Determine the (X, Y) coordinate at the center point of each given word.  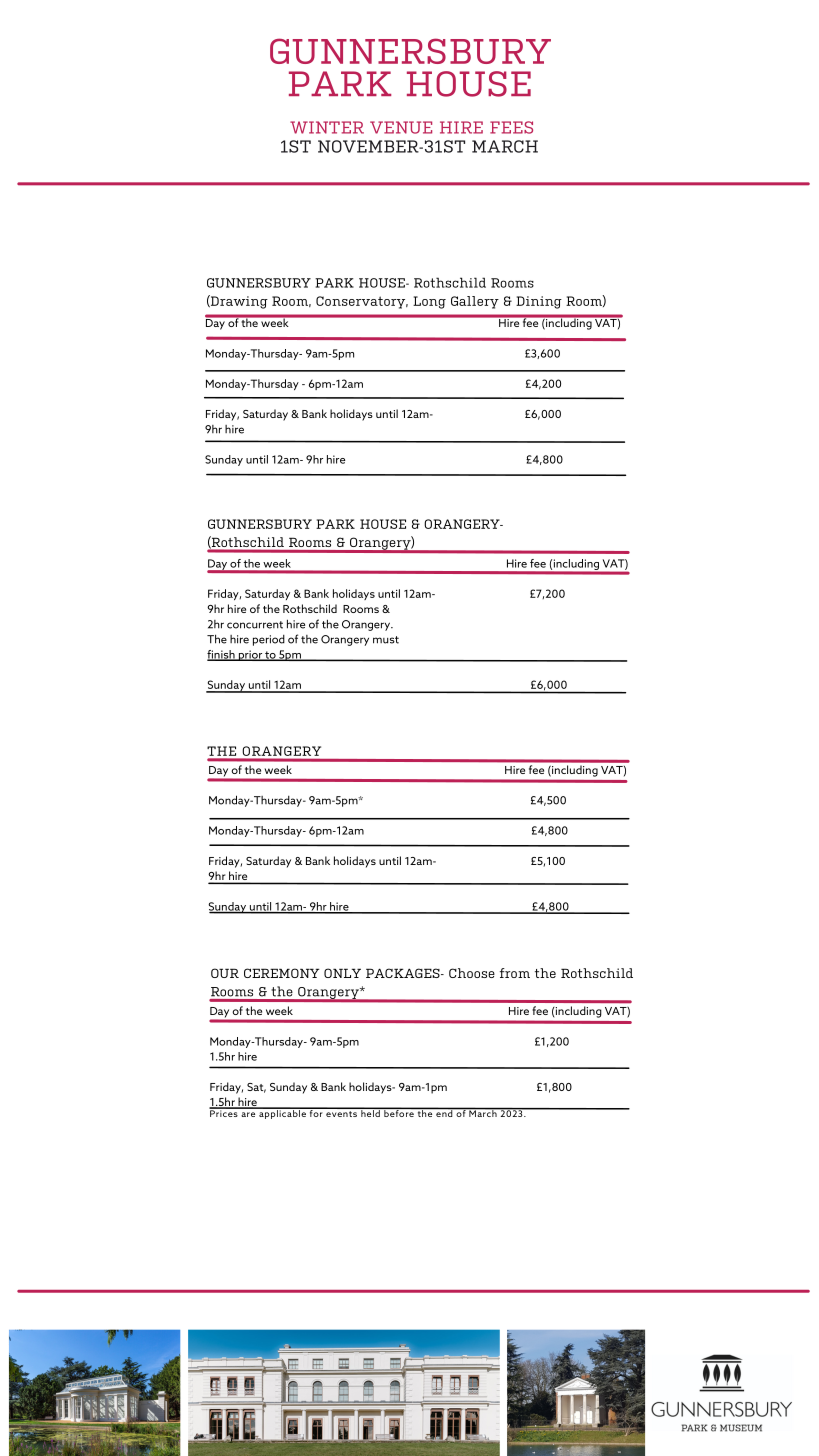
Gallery (475, 302)
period (269, 640)
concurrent (255, 625)
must (386, 640)
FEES (511, 127)
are (248, 1114)
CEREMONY (282, 973)
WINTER (327, 127)
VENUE (401, 127)
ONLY (342, 973)
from (515, 973)
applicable (282, 1113)
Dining (539, 302)
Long (429, 302)
